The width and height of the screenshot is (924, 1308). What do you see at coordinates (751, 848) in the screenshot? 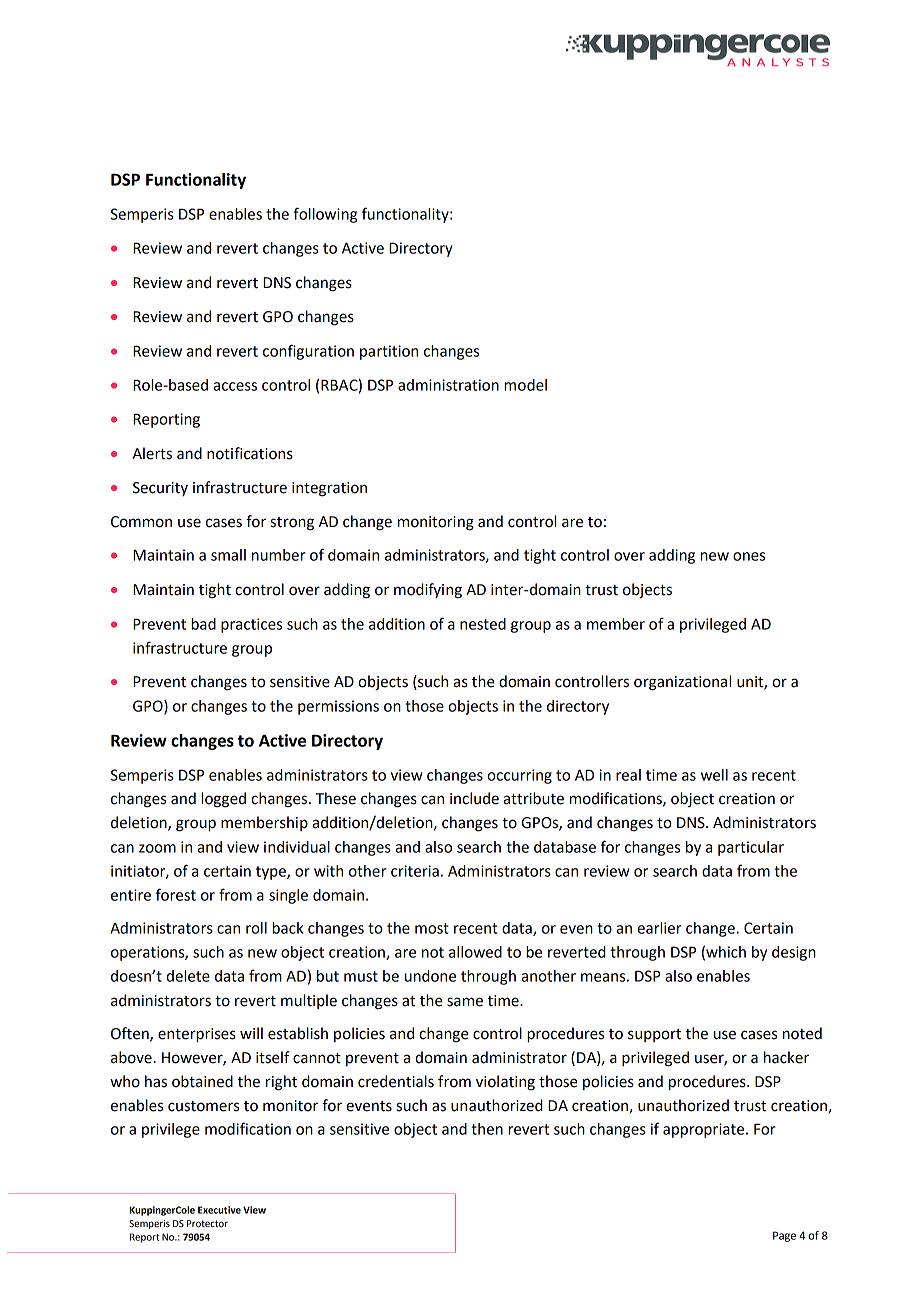
I see `particular` at bounding box center [751, 848].
